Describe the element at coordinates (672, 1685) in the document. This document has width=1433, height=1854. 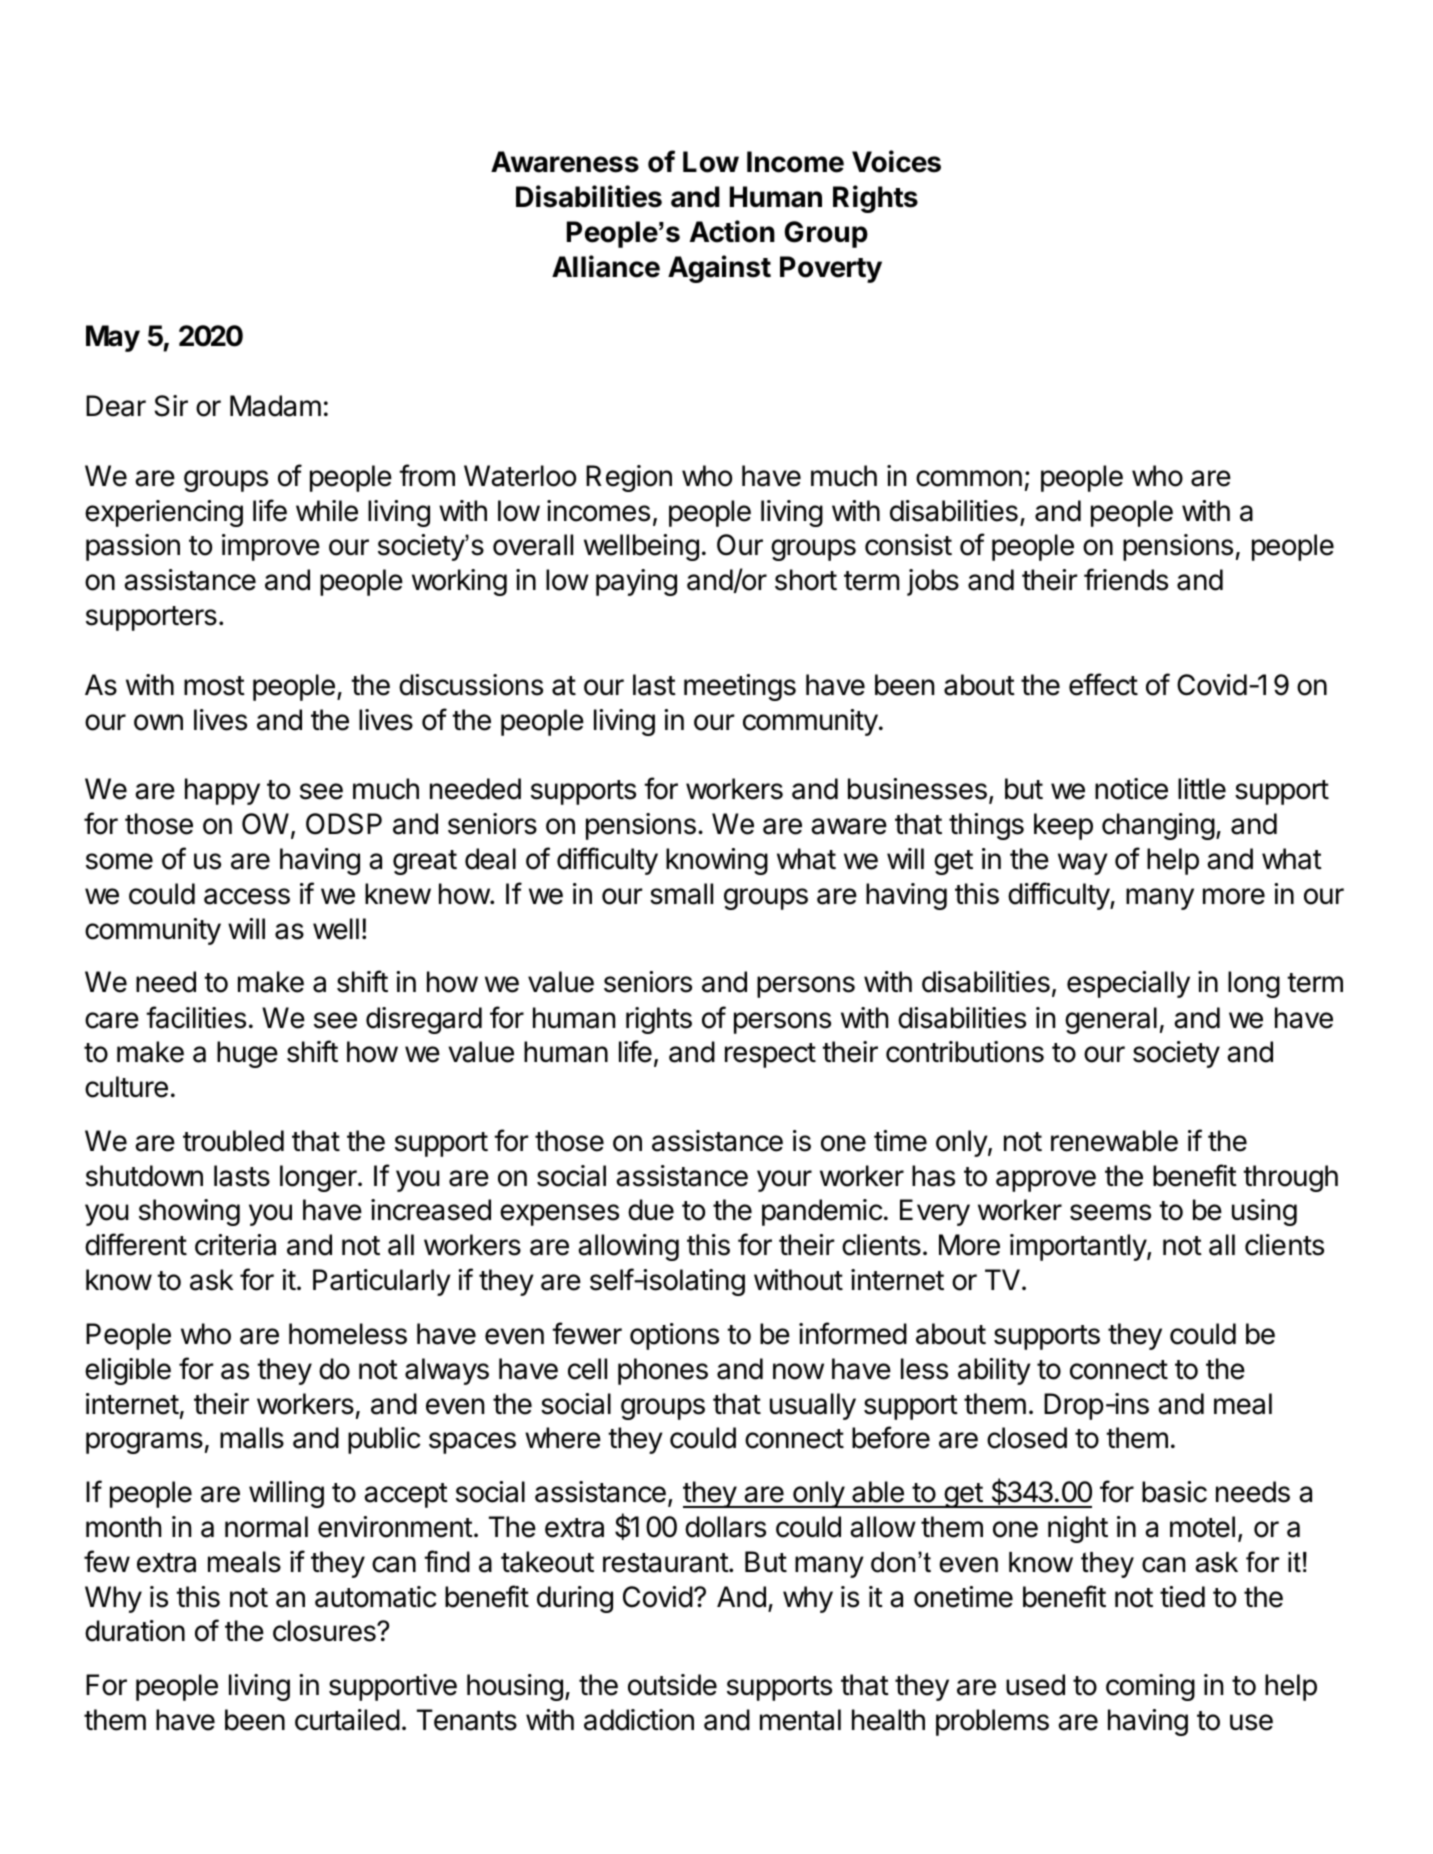
I see `outside` at that location.
